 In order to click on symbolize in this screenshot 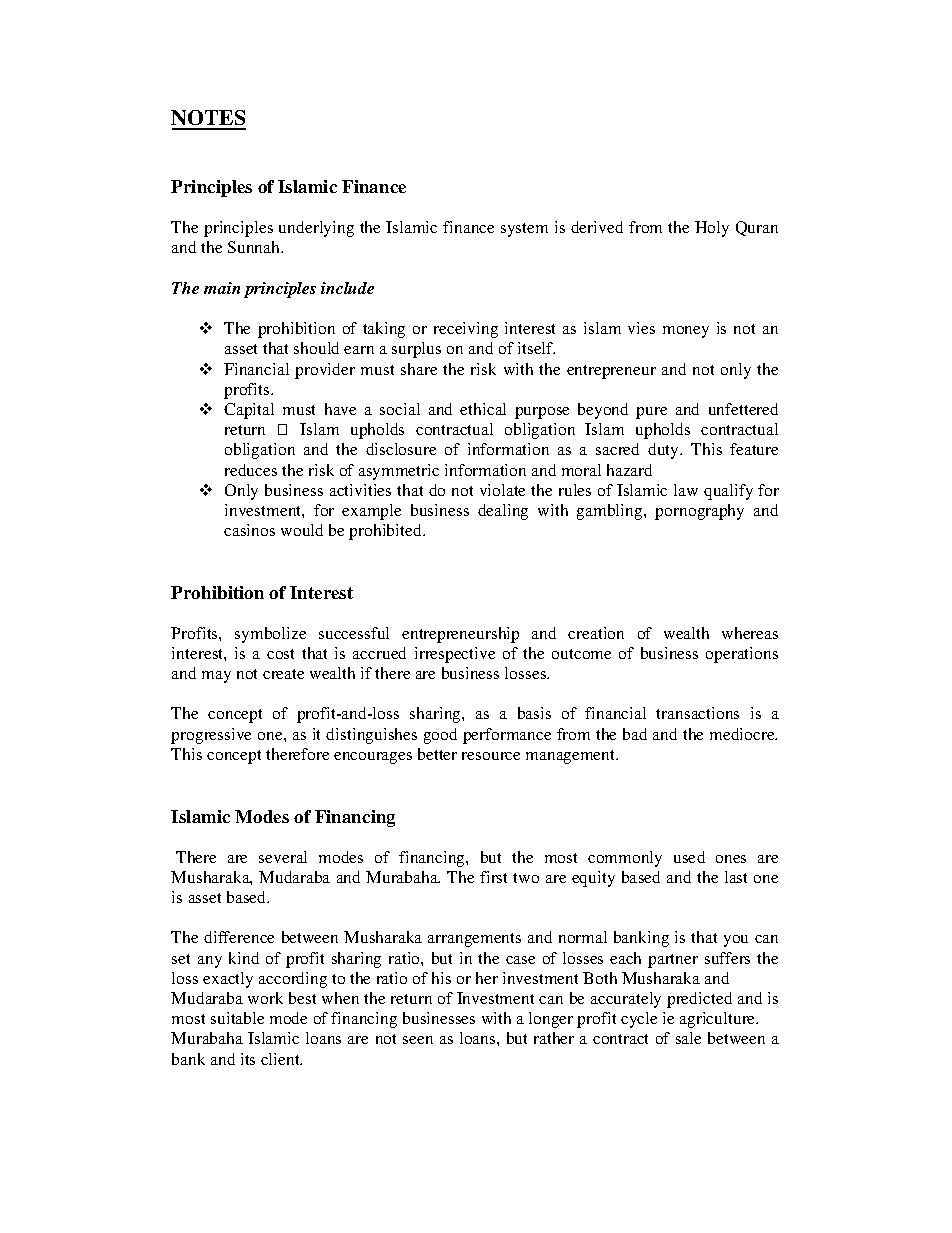, I will do `click(270, 635)`.
